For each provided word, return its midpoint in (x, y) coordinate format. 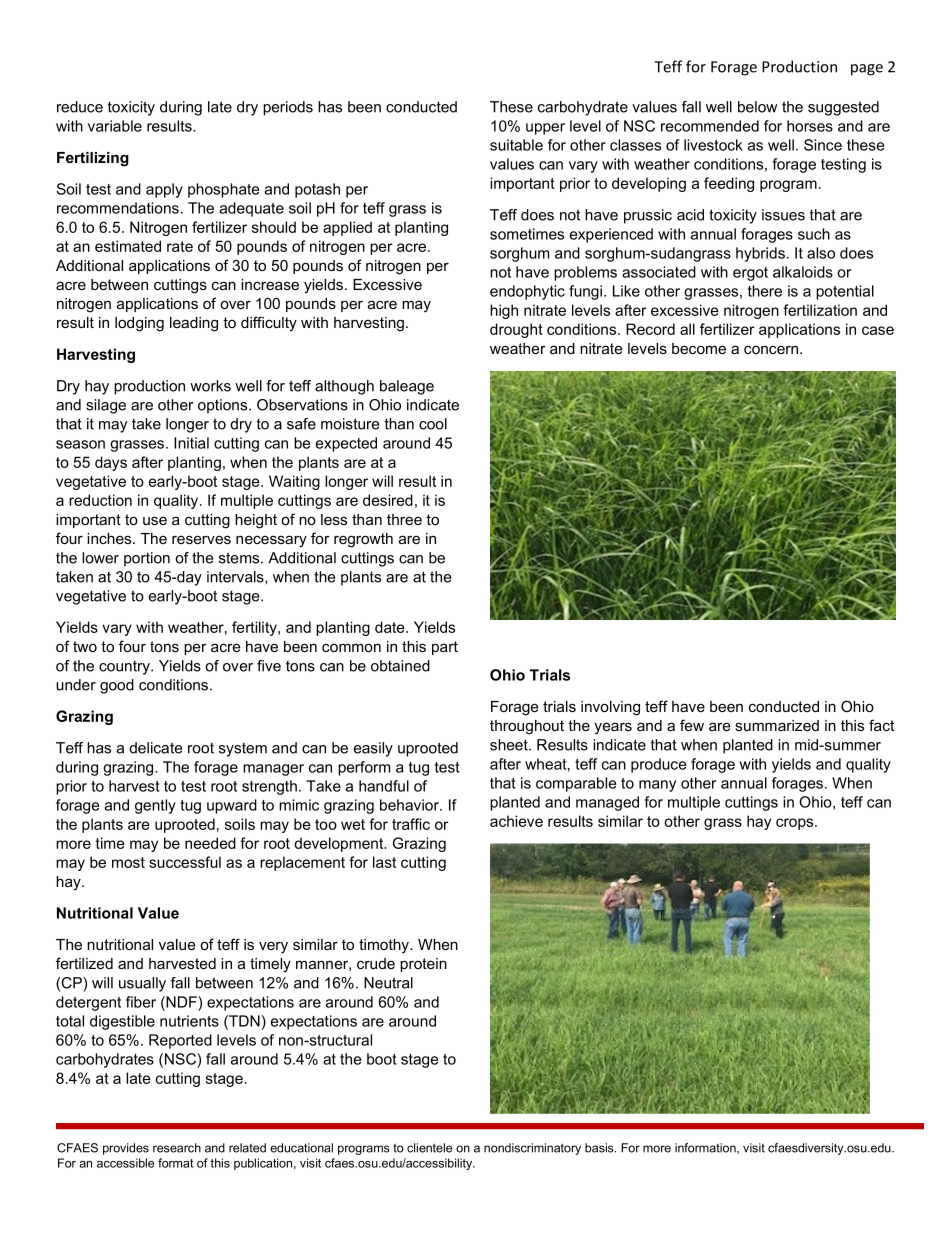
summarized (777, 725)
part (445, 648)
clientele (429, 1148)
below (757, 107)
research (177, 1148)
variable (115, 126)
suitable (516, 145)
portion (147, 559)
